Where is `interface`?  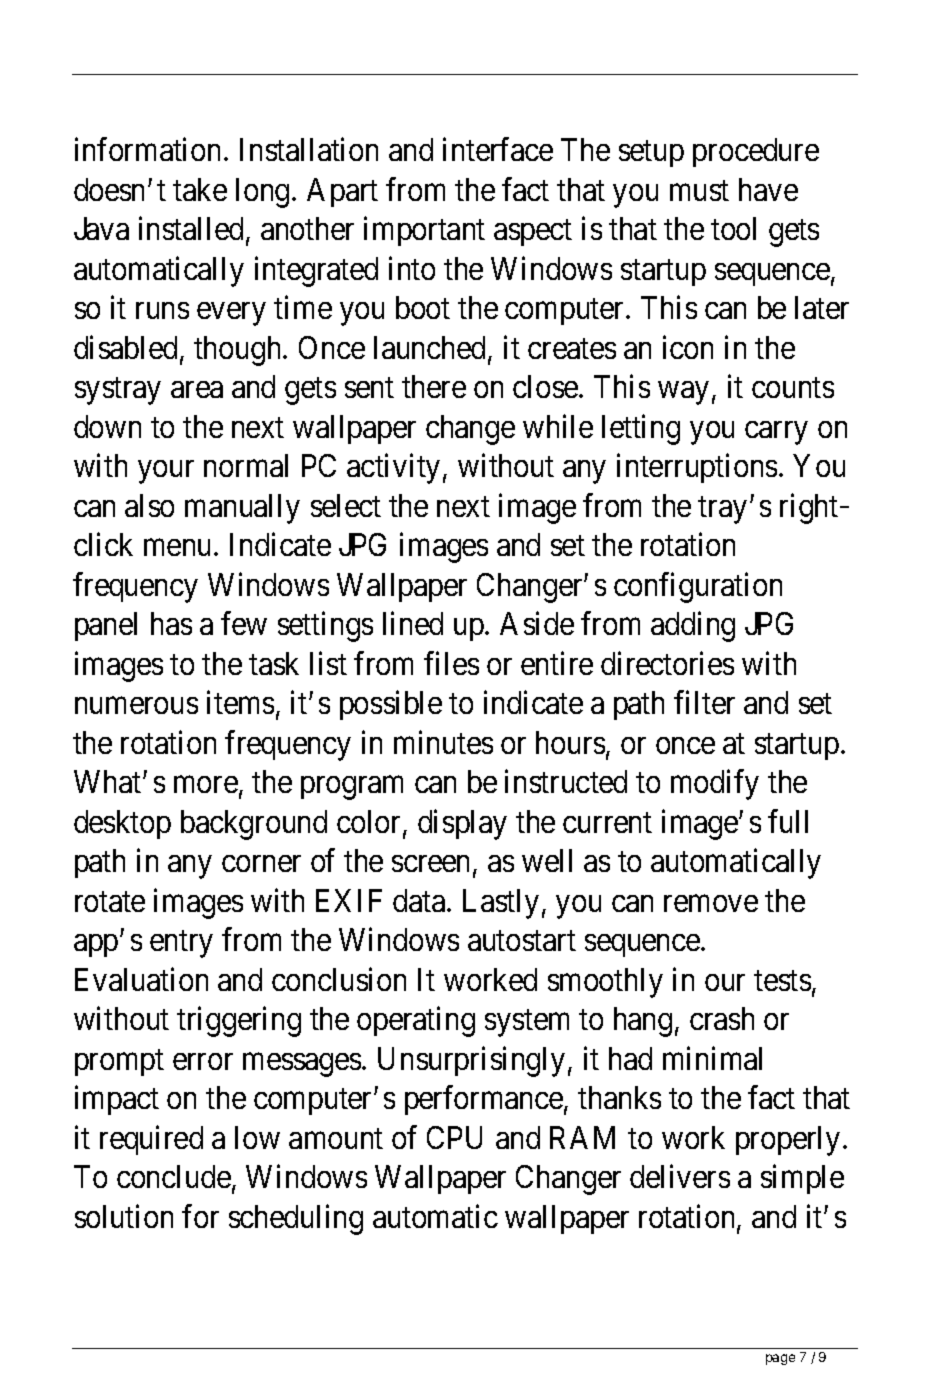 interface is located at coordinates (498, 149).
